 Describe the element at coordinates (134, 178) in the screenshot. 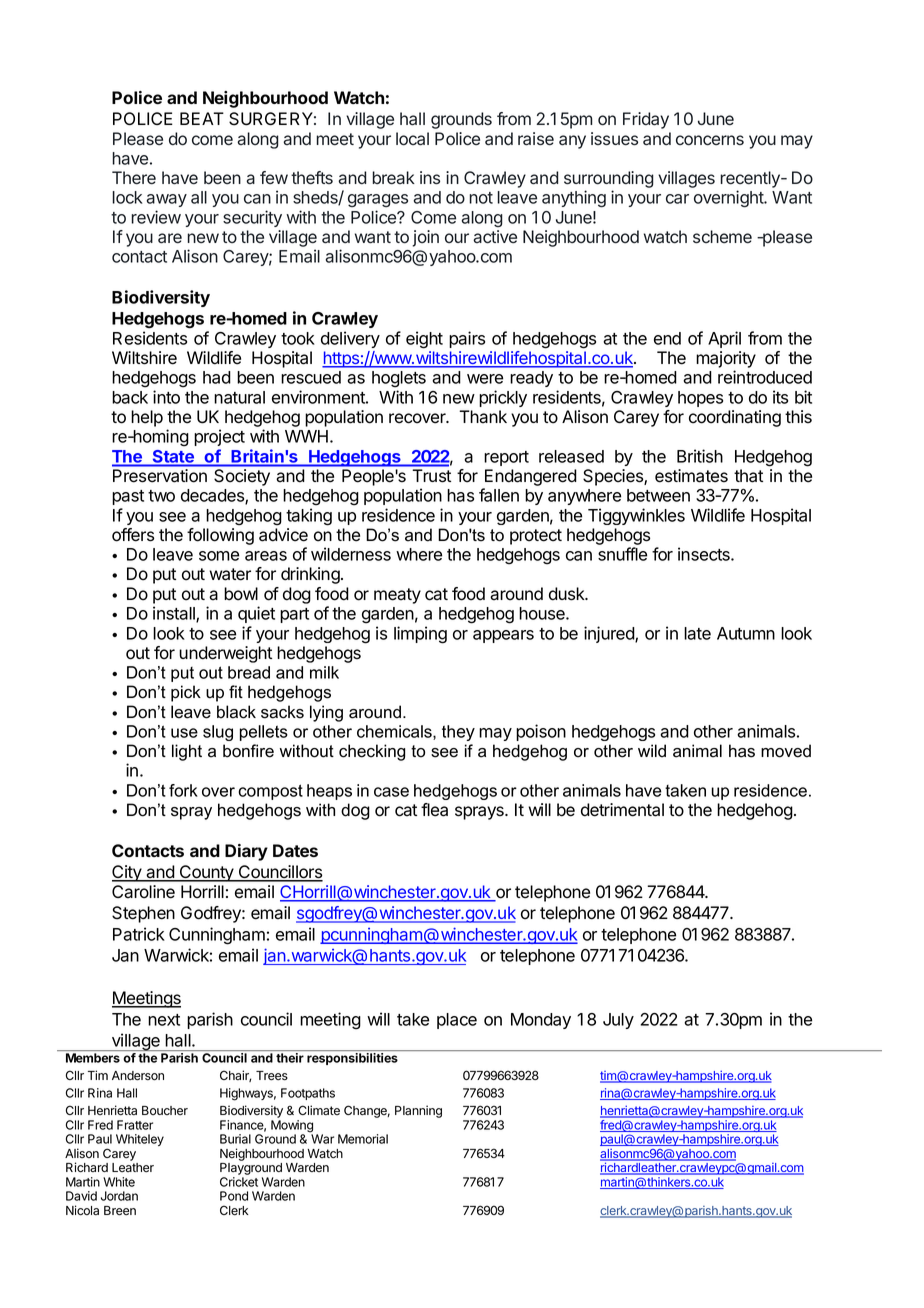

I see `There` at that location.
